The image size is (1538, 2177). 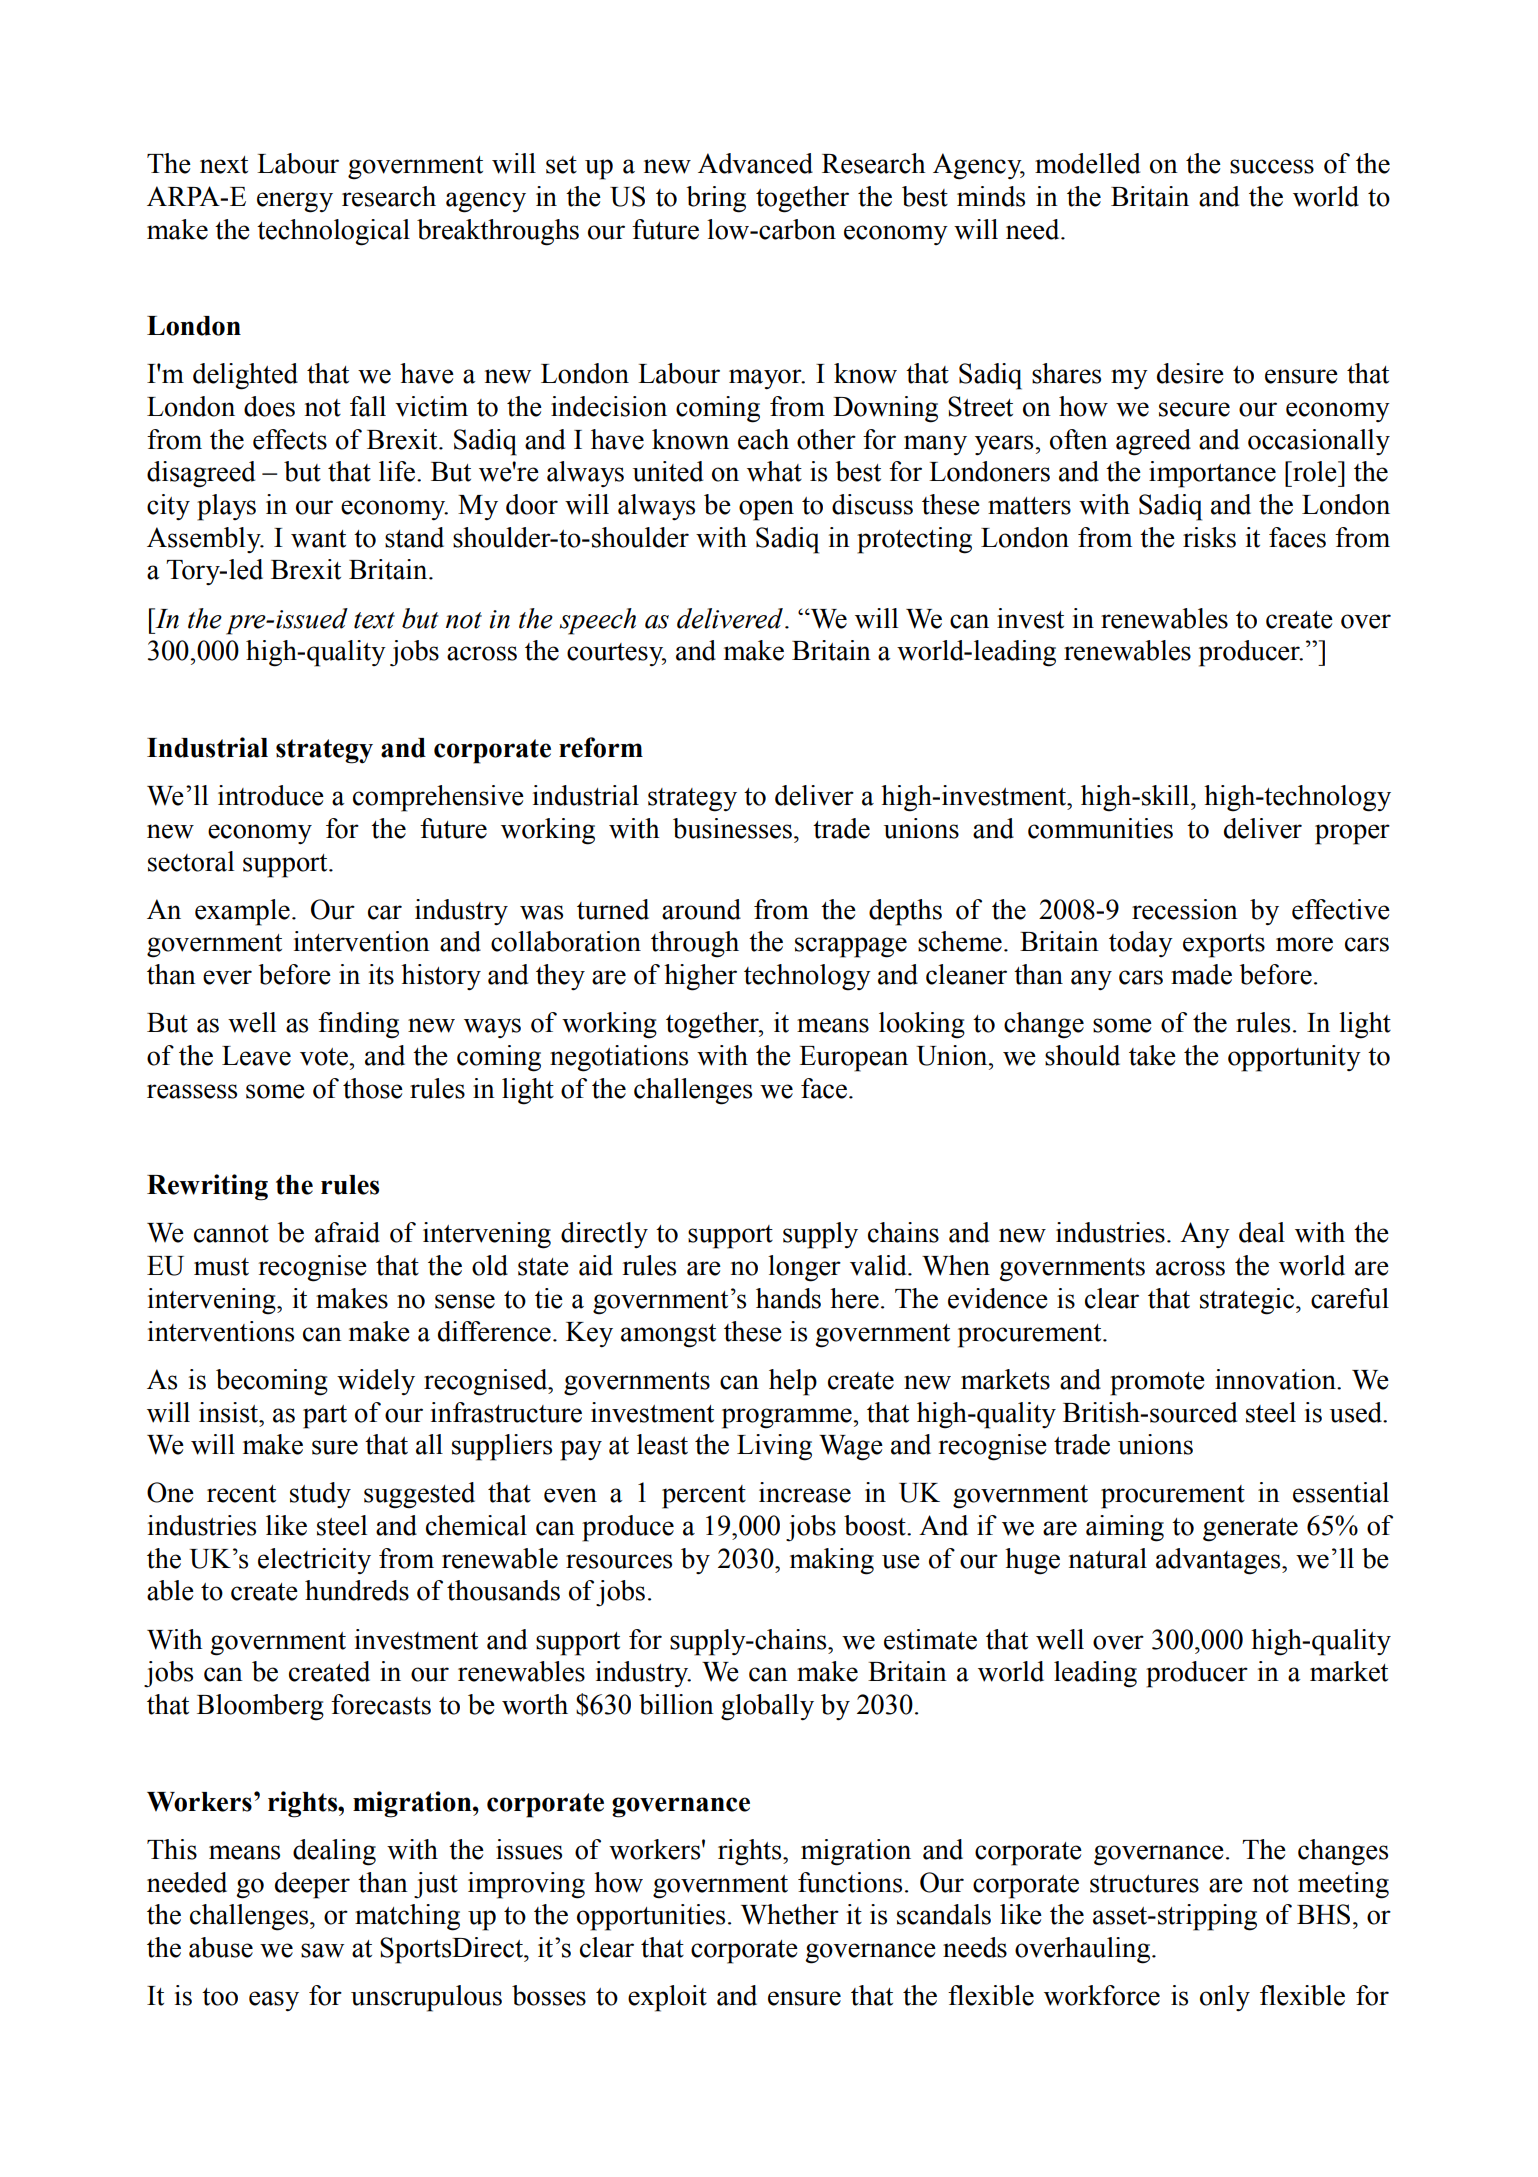 I want to click on part, so click(x=325, y=1417).
